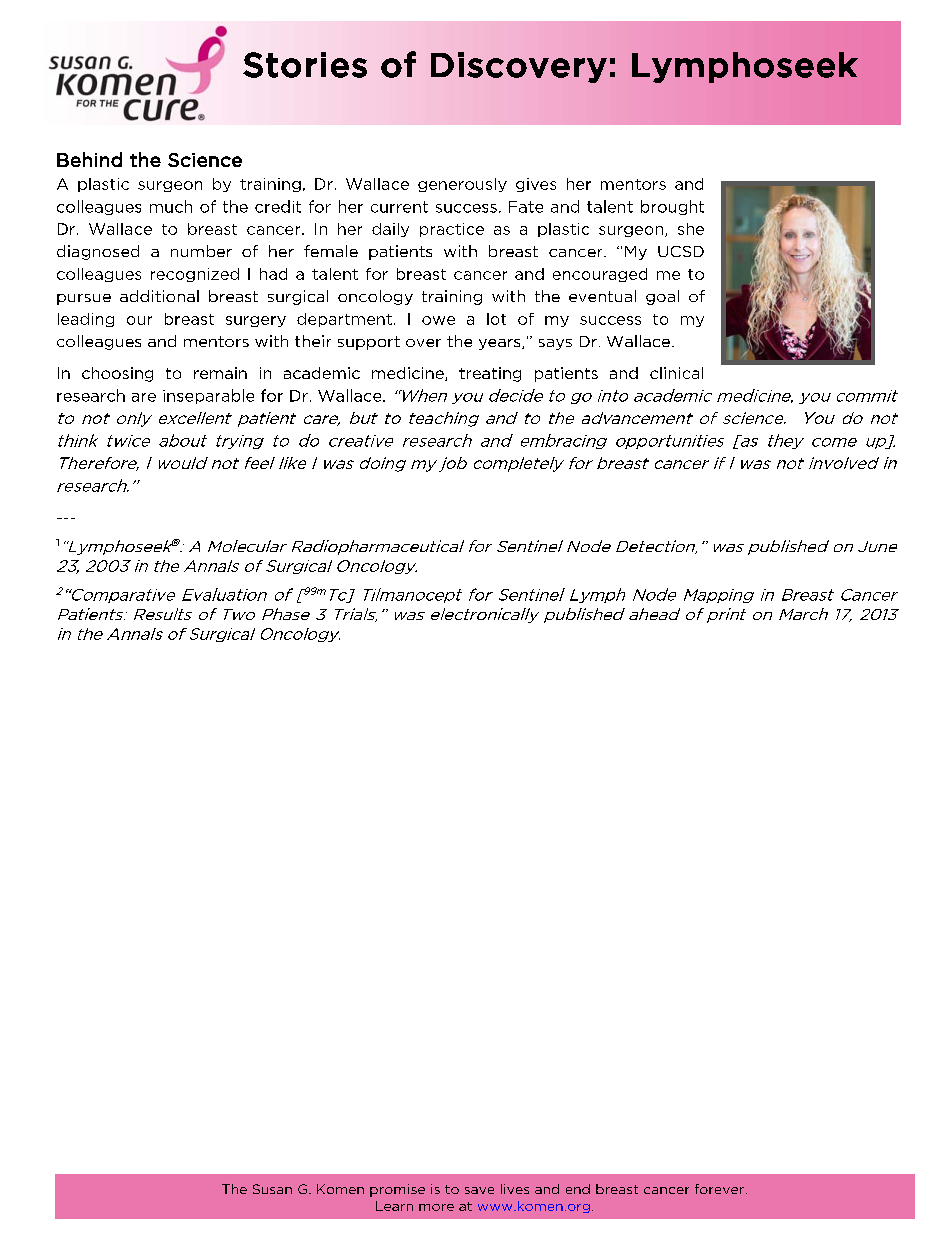  Describe the element at coordinates (305, 65) in the screenshot. I see `Stories` at that location.
